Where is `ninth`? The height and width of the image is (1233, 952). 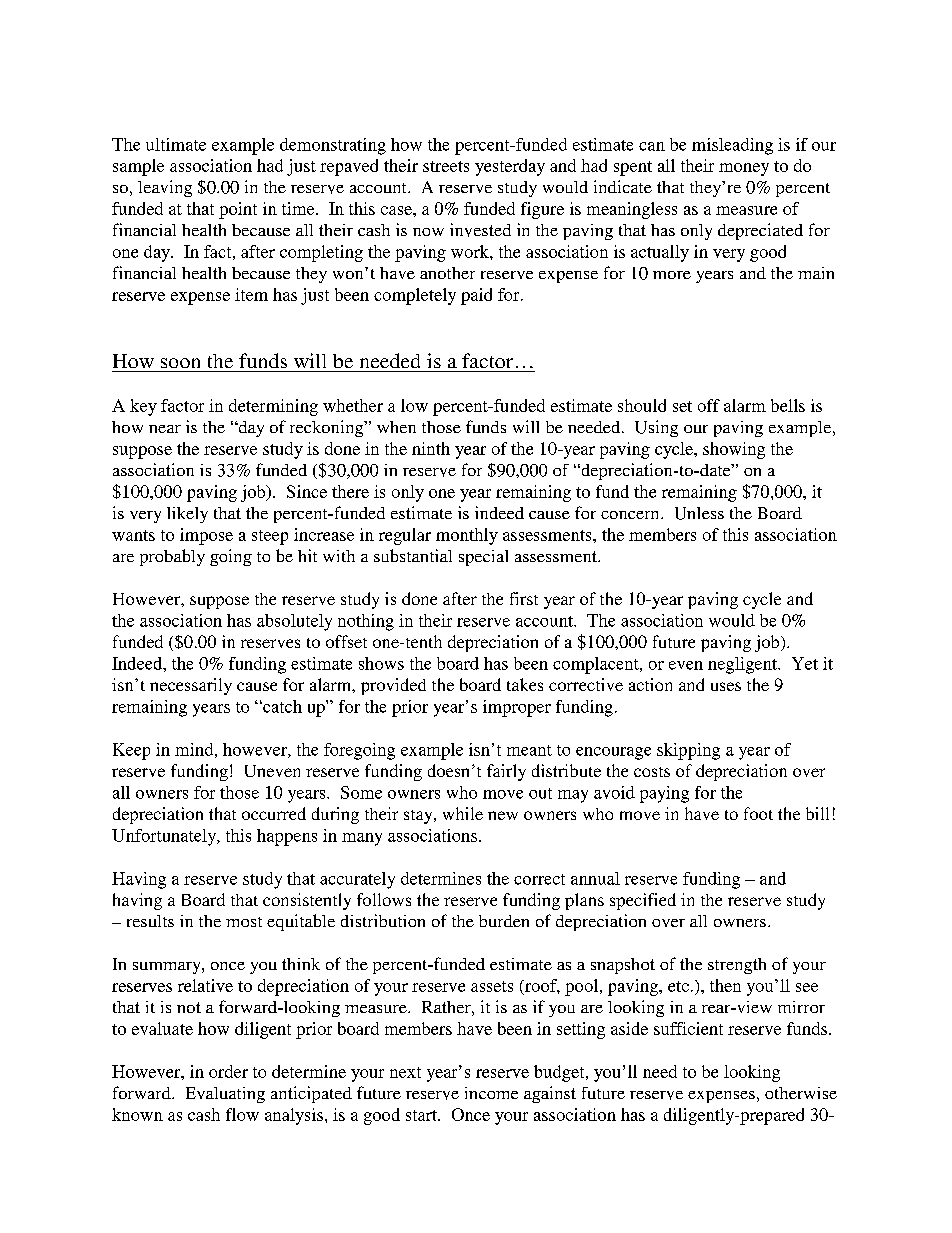 ninth is located at coordinates (431, 448).
